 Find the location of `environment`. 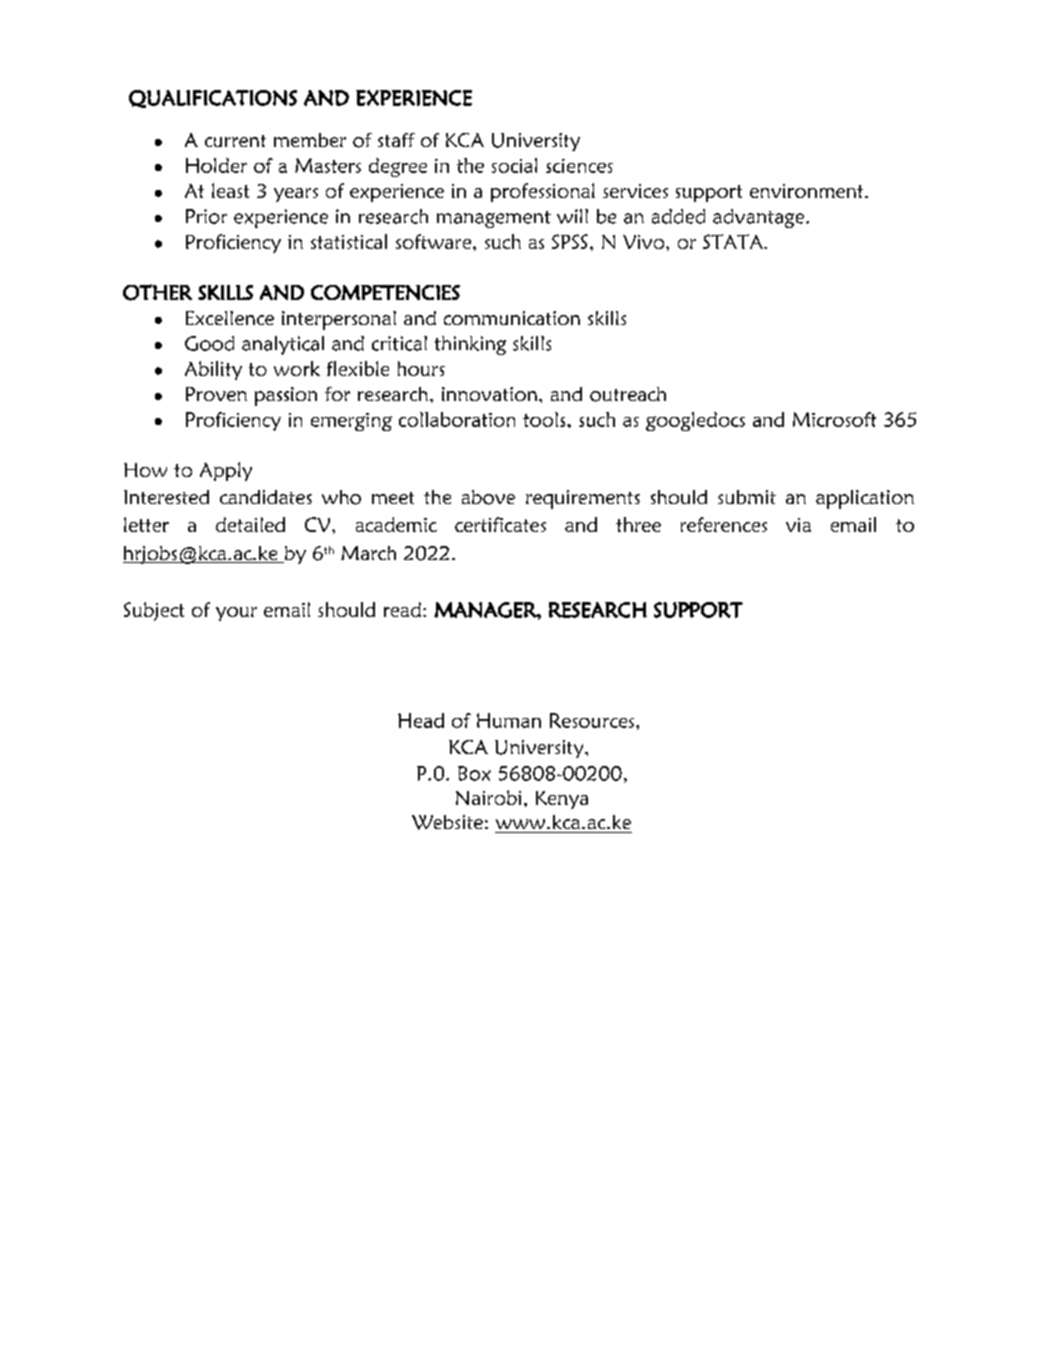

environment is located at coordinates (808, 191).
